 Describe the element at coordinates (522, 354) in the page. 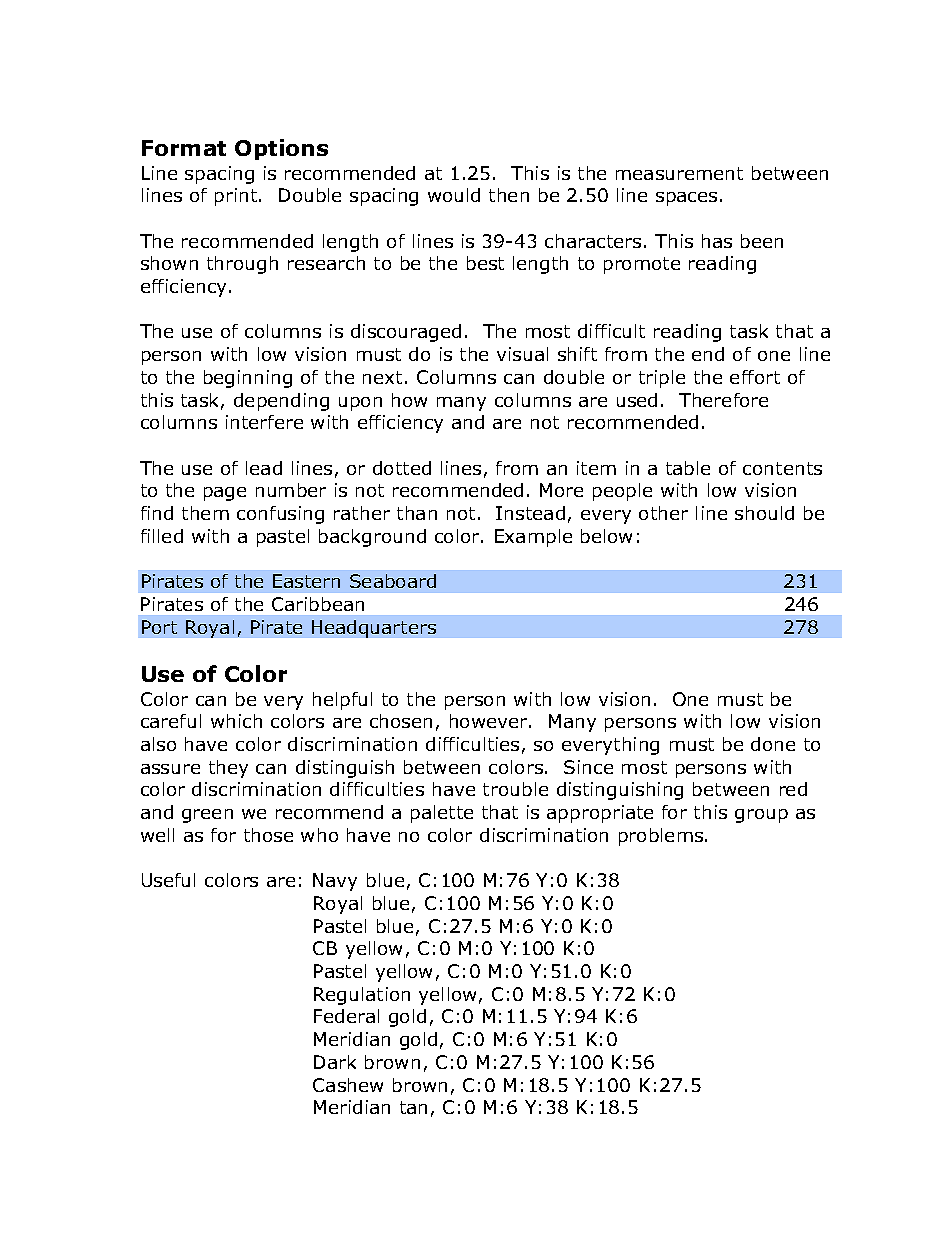

I see `visual` at that location.
